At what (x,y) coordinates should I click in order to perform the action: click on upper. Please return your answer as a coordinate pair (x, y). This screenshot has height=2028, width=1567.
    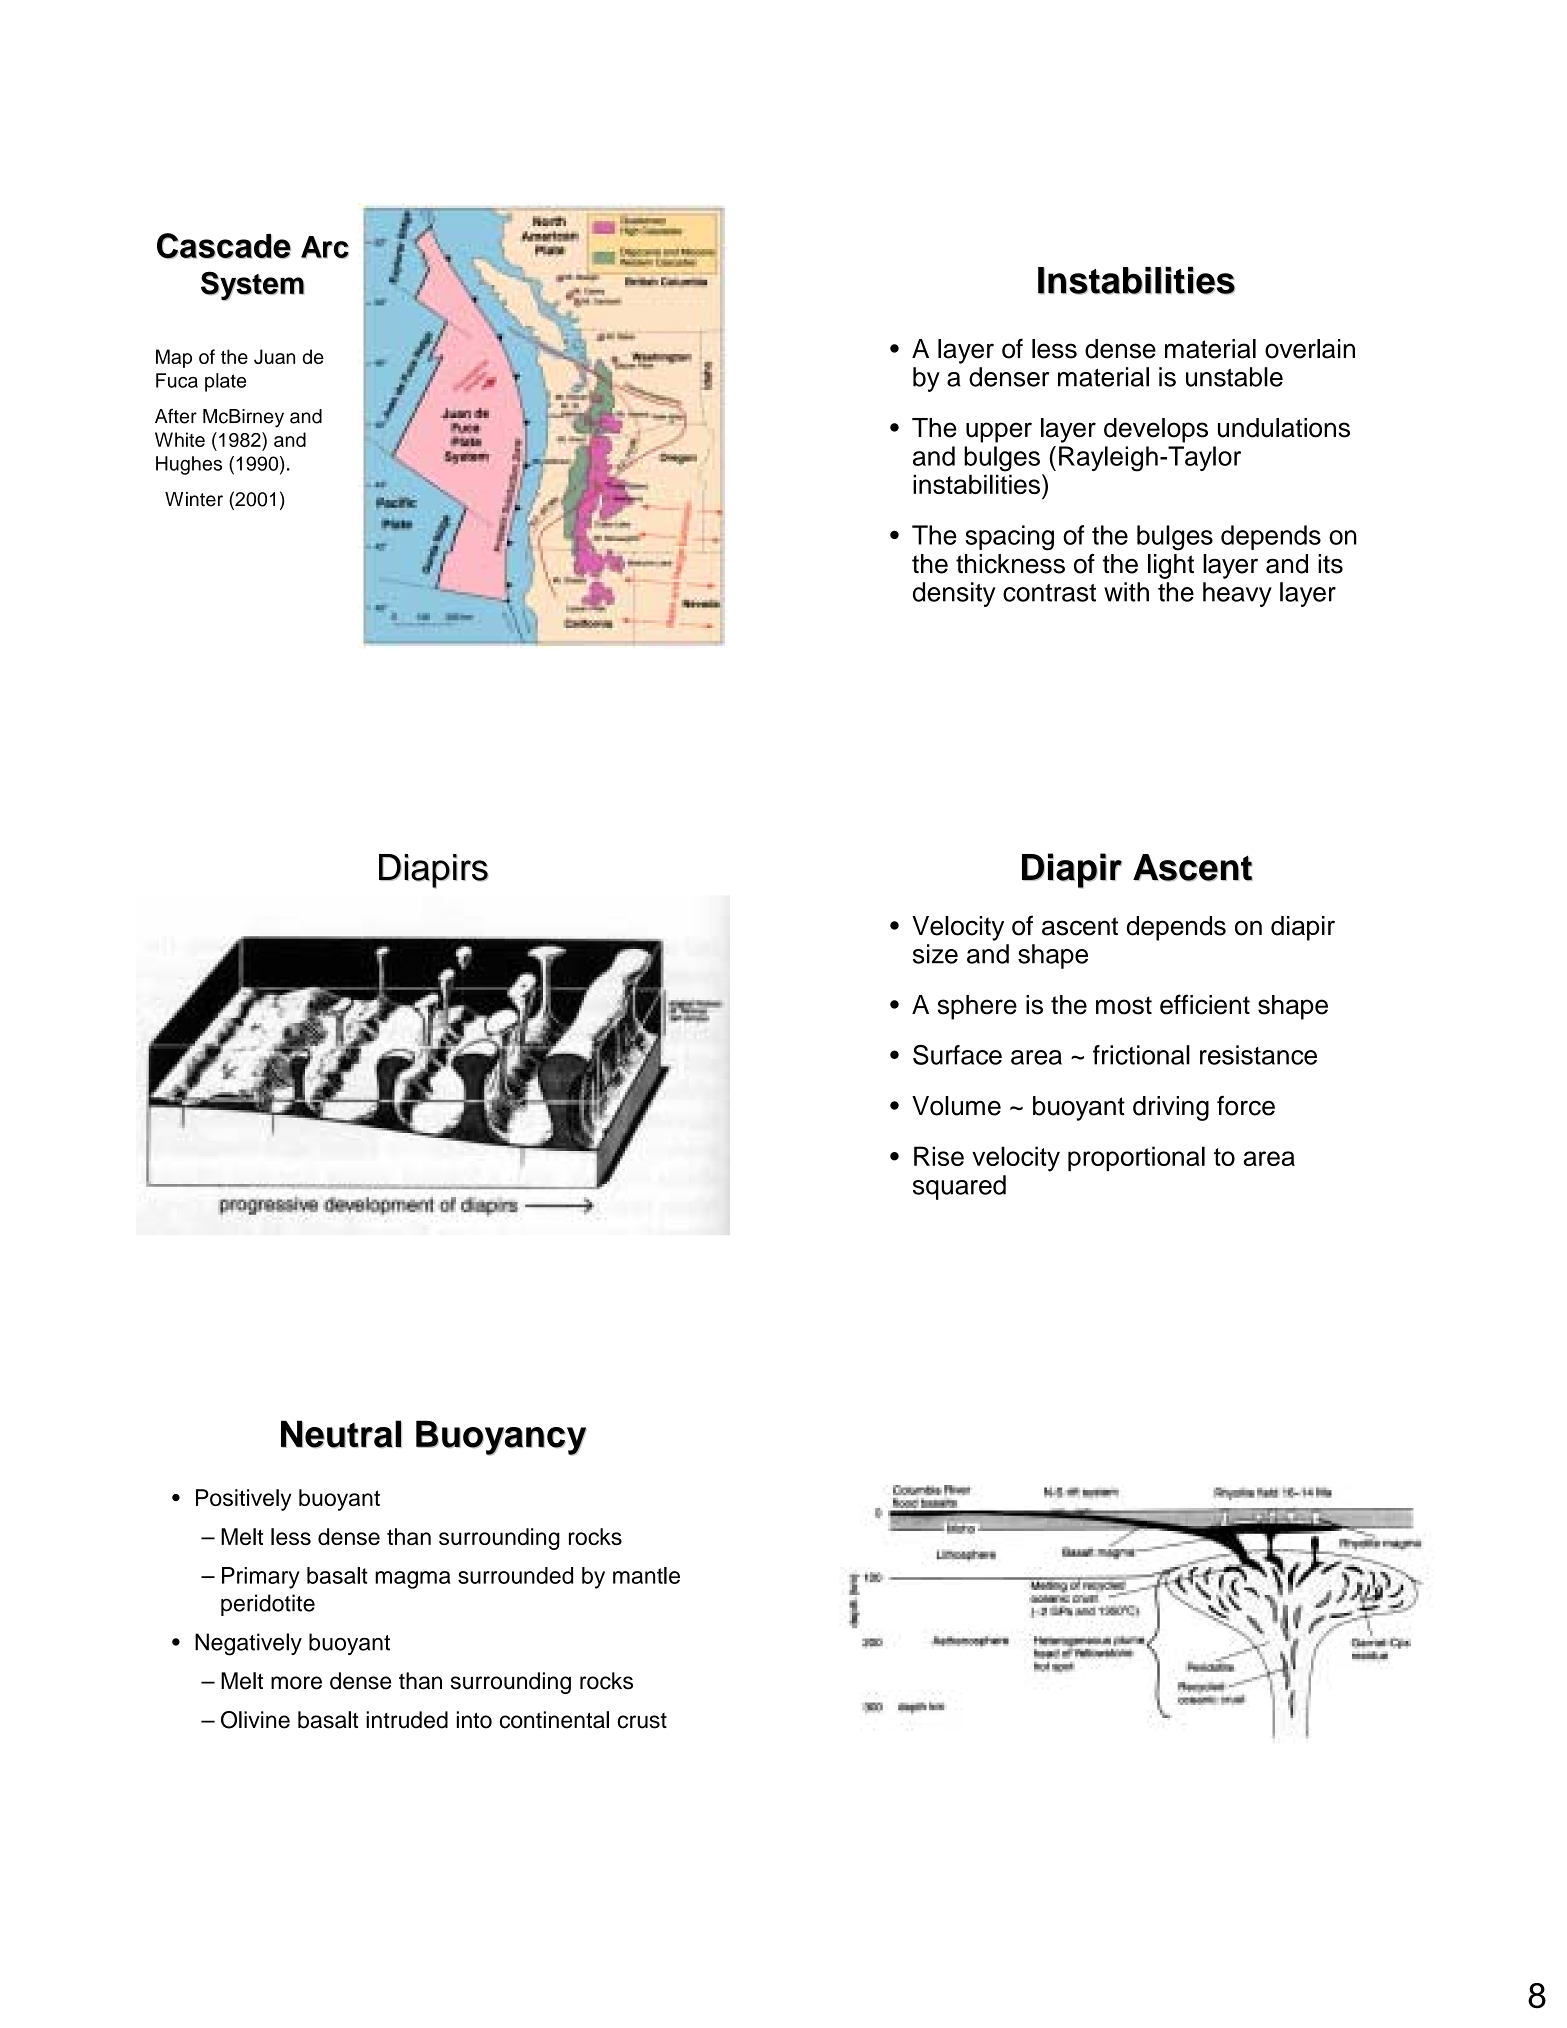
    Looking at the image, I should click on (999, 432).
